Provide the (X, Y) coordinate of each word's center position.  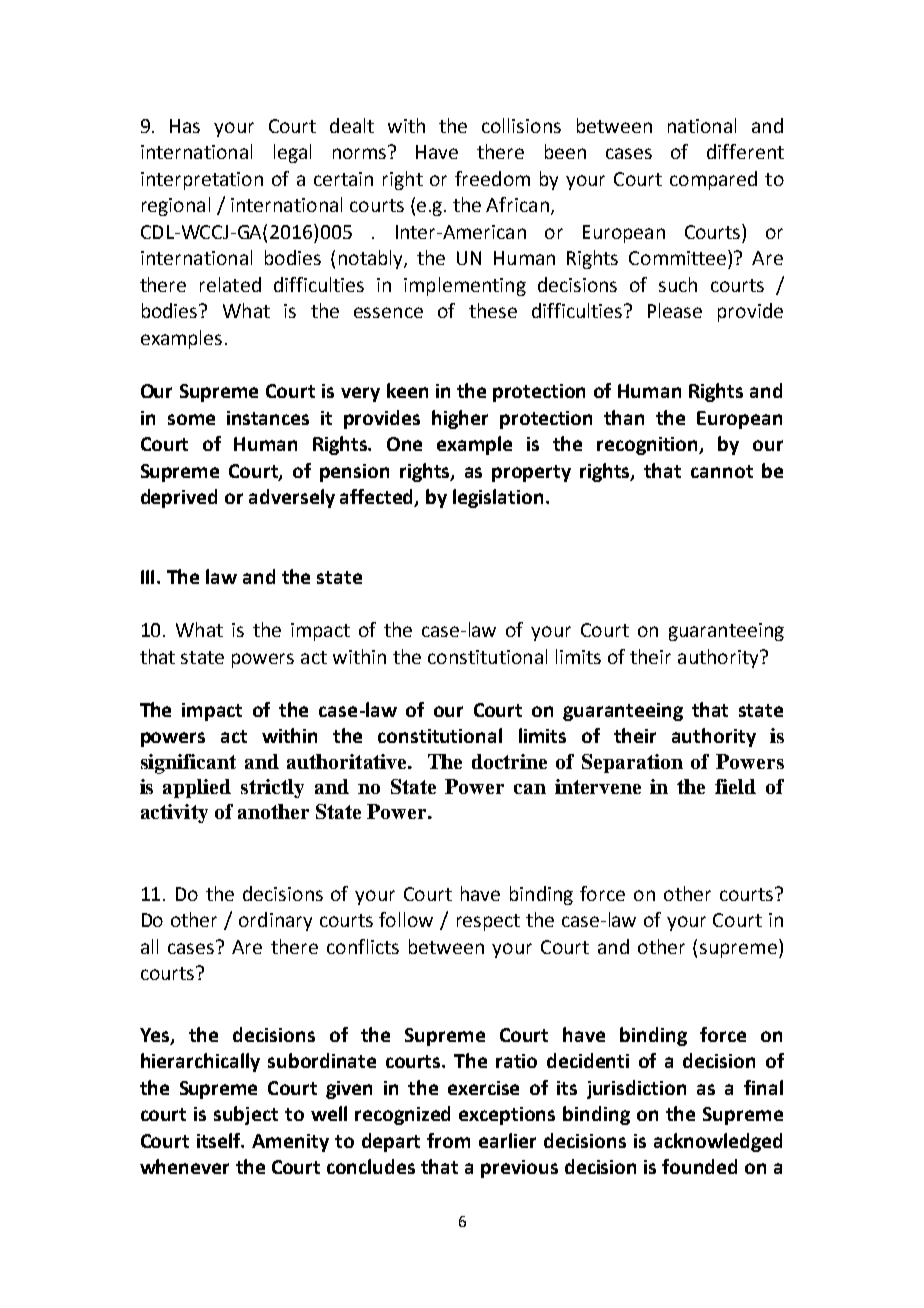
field (735, 786)
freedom (492, 178)
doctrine (509, 761)
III (149, 577)
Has (185, 126)
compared (713, 180)
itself (220, 1140)
